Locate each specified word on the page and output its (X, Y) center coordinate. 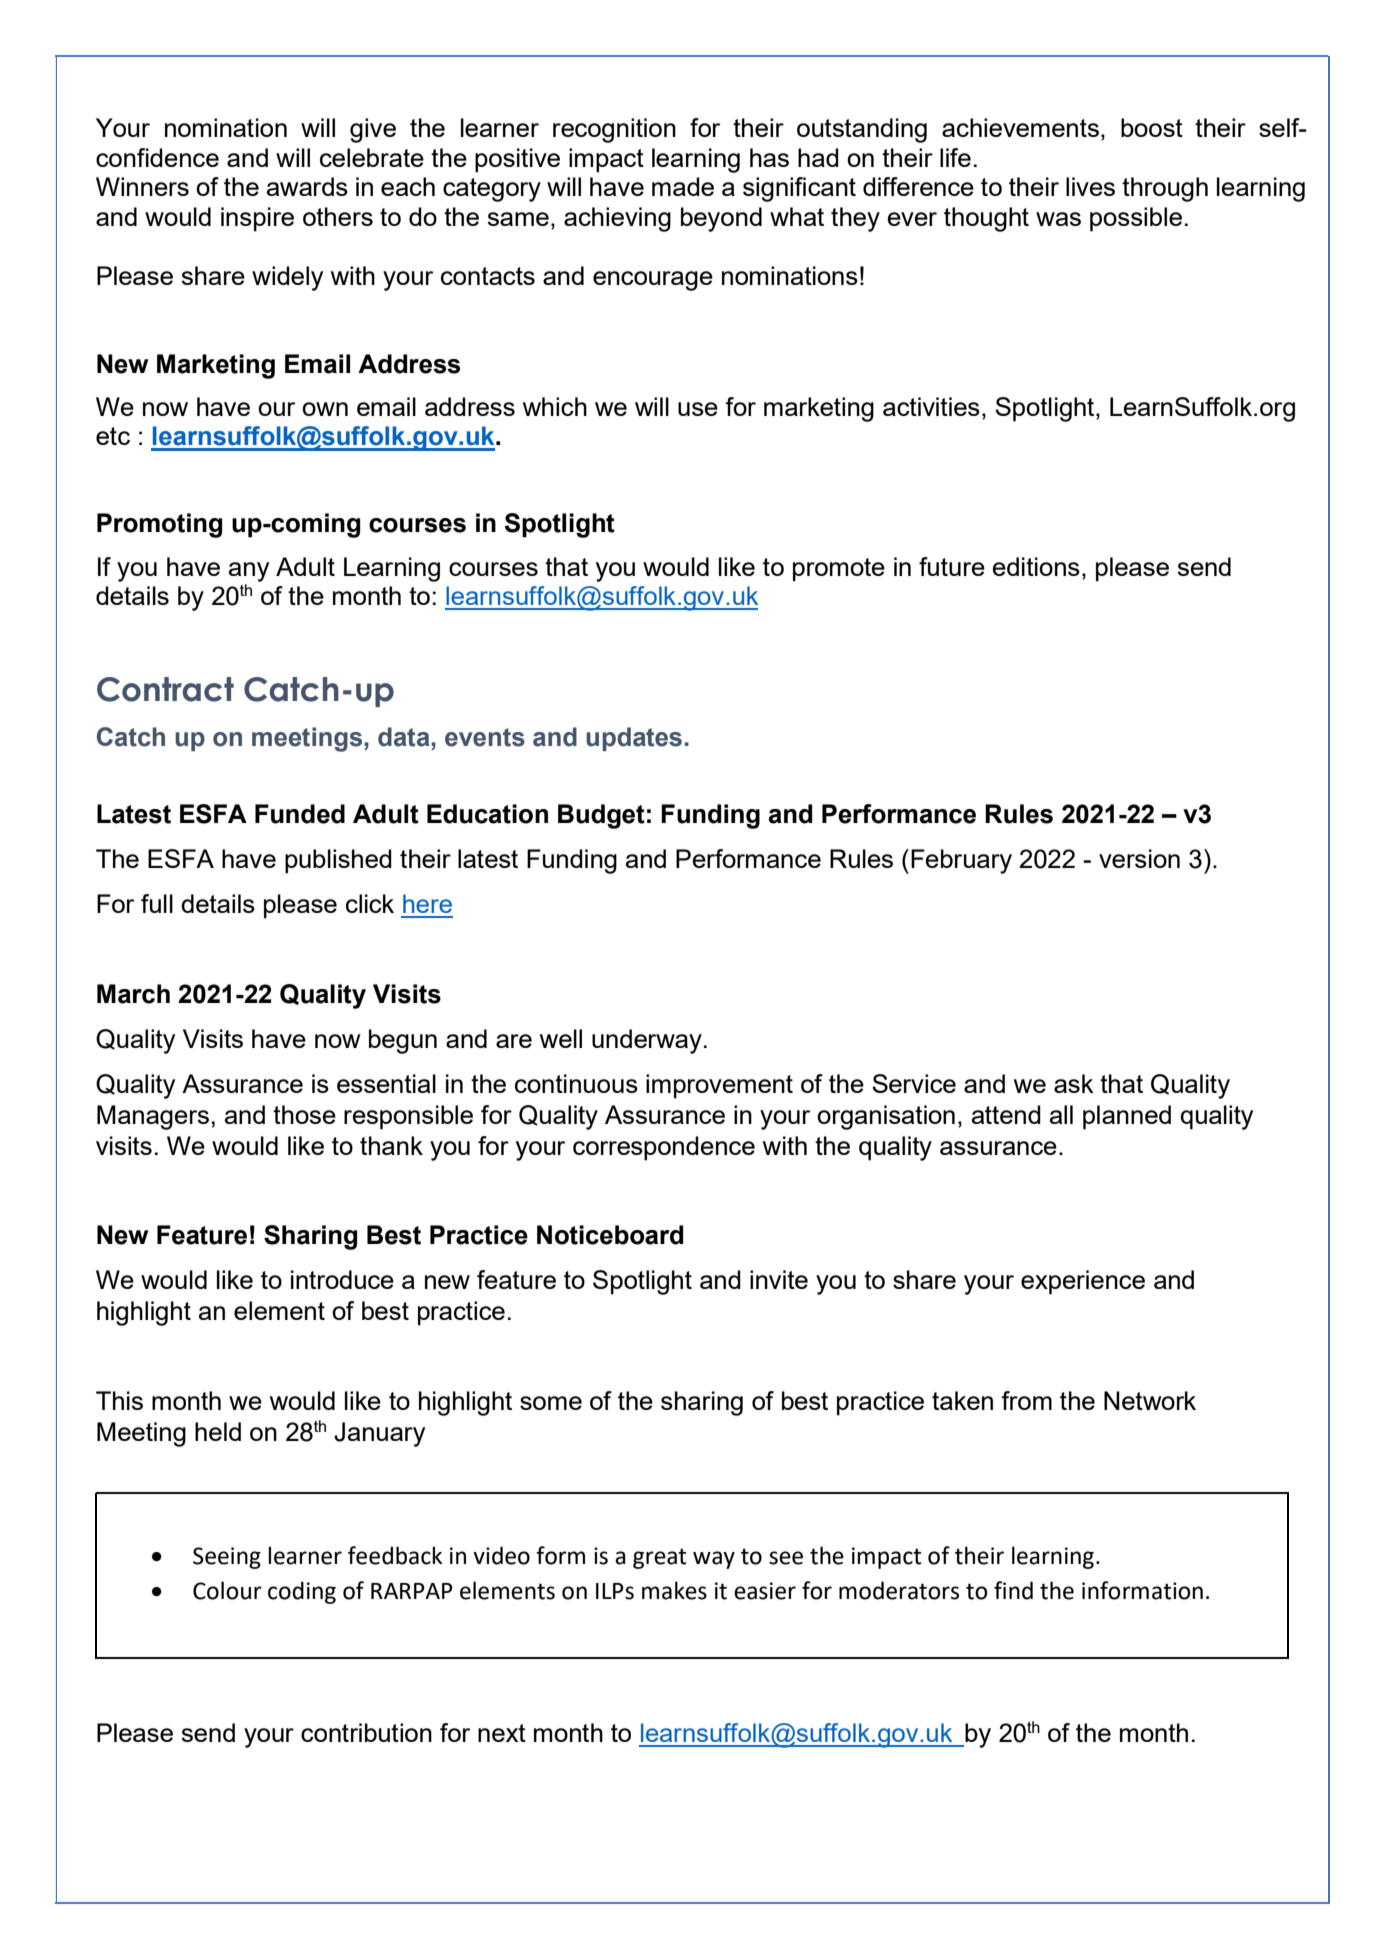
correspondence (664, 1148)
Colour (227, 1590)
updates (634, 739)
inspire (257, 219)
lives (1090, 186)
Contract (165, 689)
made (683, 186)
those (304, 1114)
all (1061, 1114)
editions (1036, 566)
